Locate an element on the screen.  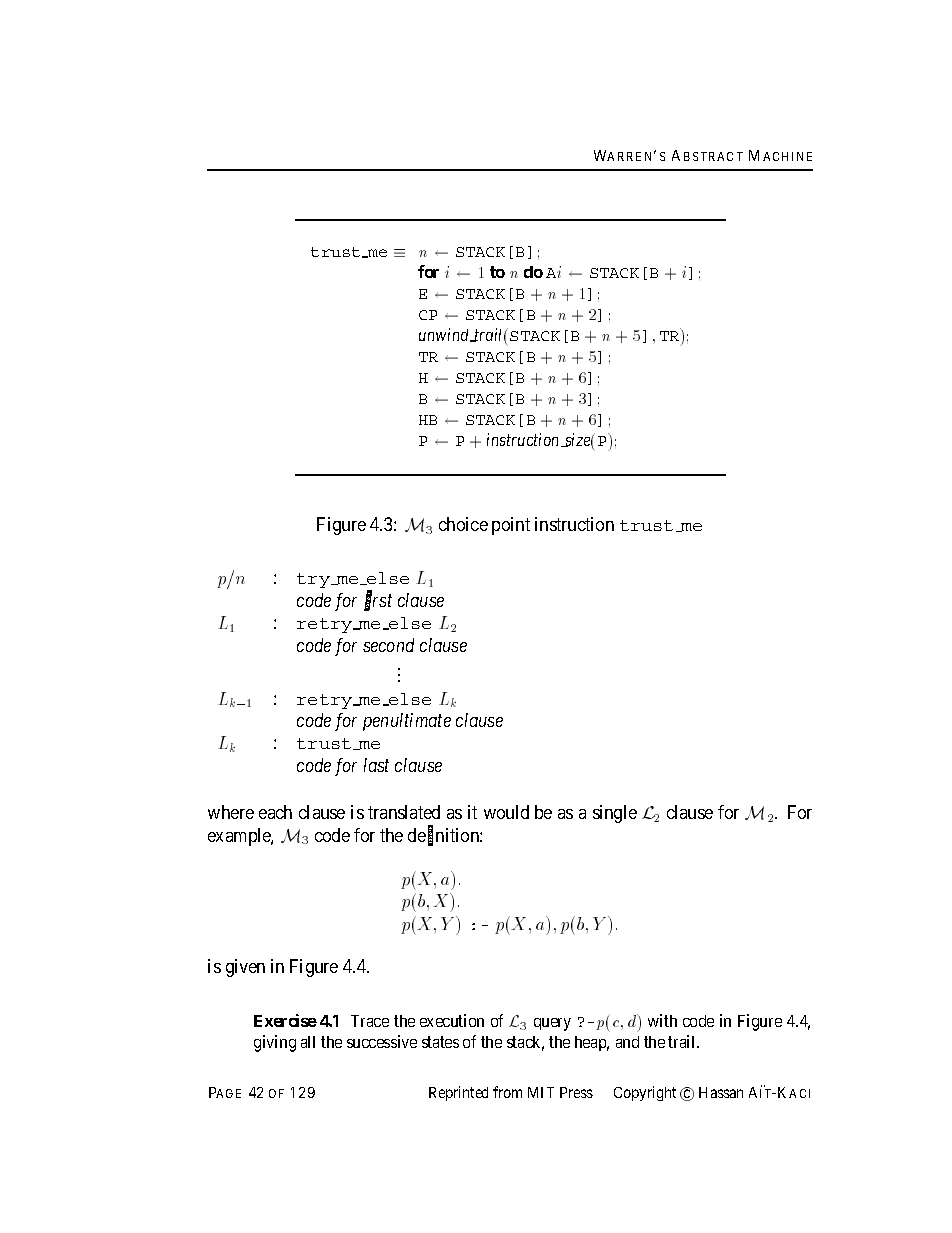
Reprinted is located at coordinates (458, 1093).
